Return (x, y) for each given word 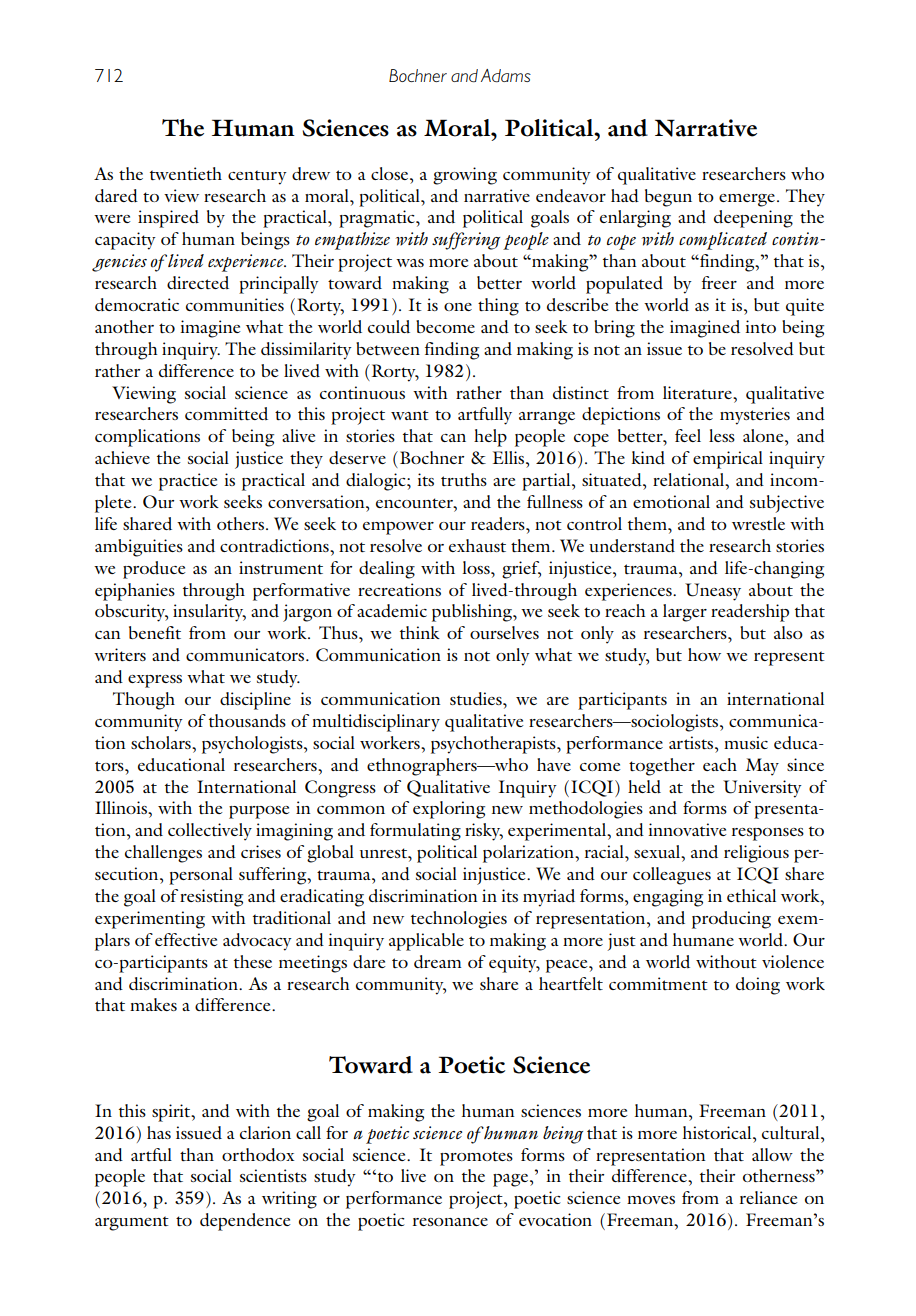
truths (464, 479)
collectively (210, 832)
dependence (245, 1222)
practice (188, 482)
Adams (506, 75)
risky (484, 832)
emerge (747, 200)
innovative (687, 829)
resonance (450, 1222)
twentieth (186, 173)
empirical (728, 460)
